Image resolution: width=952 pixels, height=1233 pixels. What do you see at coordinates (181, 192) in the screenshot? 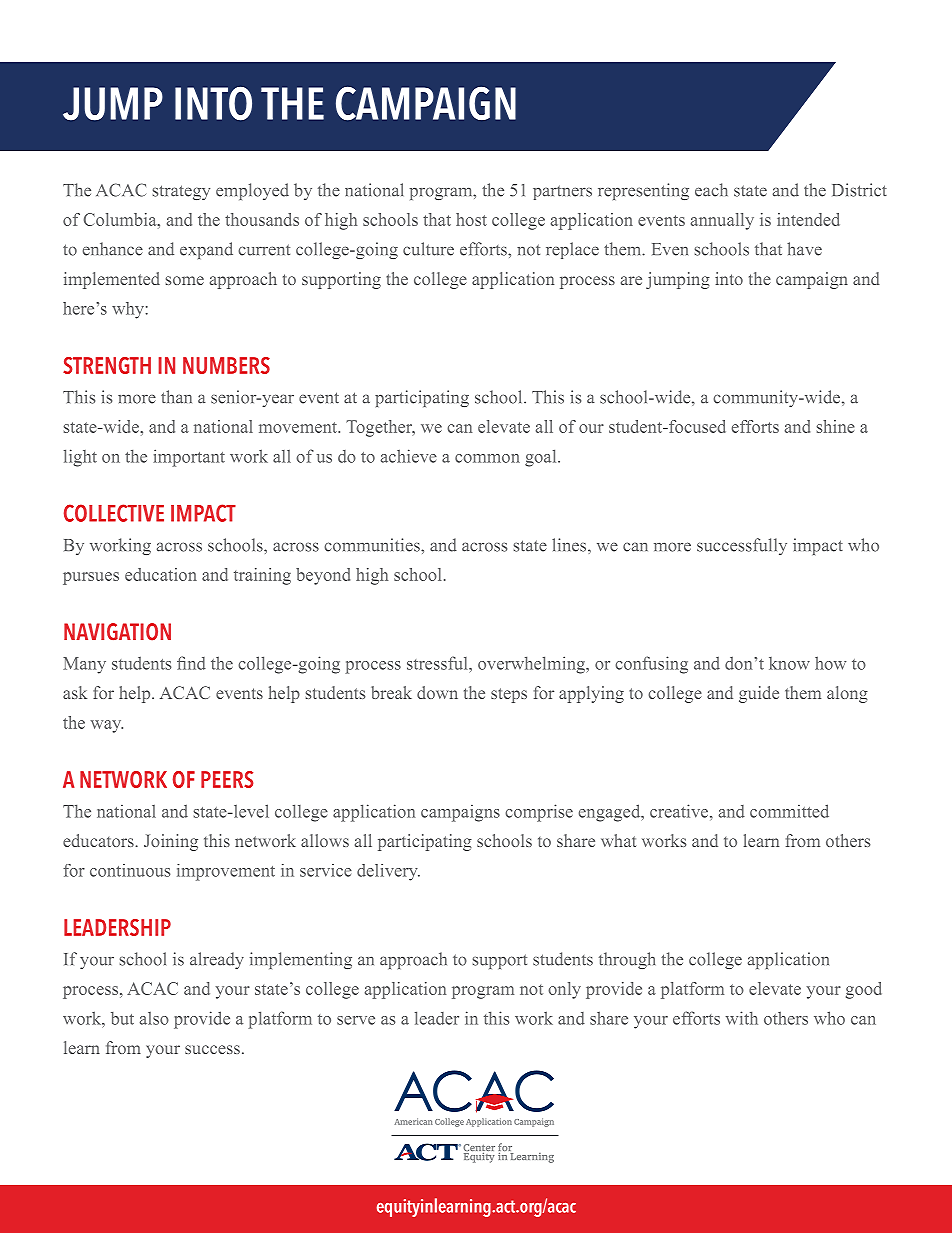
I see `strategy` at bounding box center [181, 192].
